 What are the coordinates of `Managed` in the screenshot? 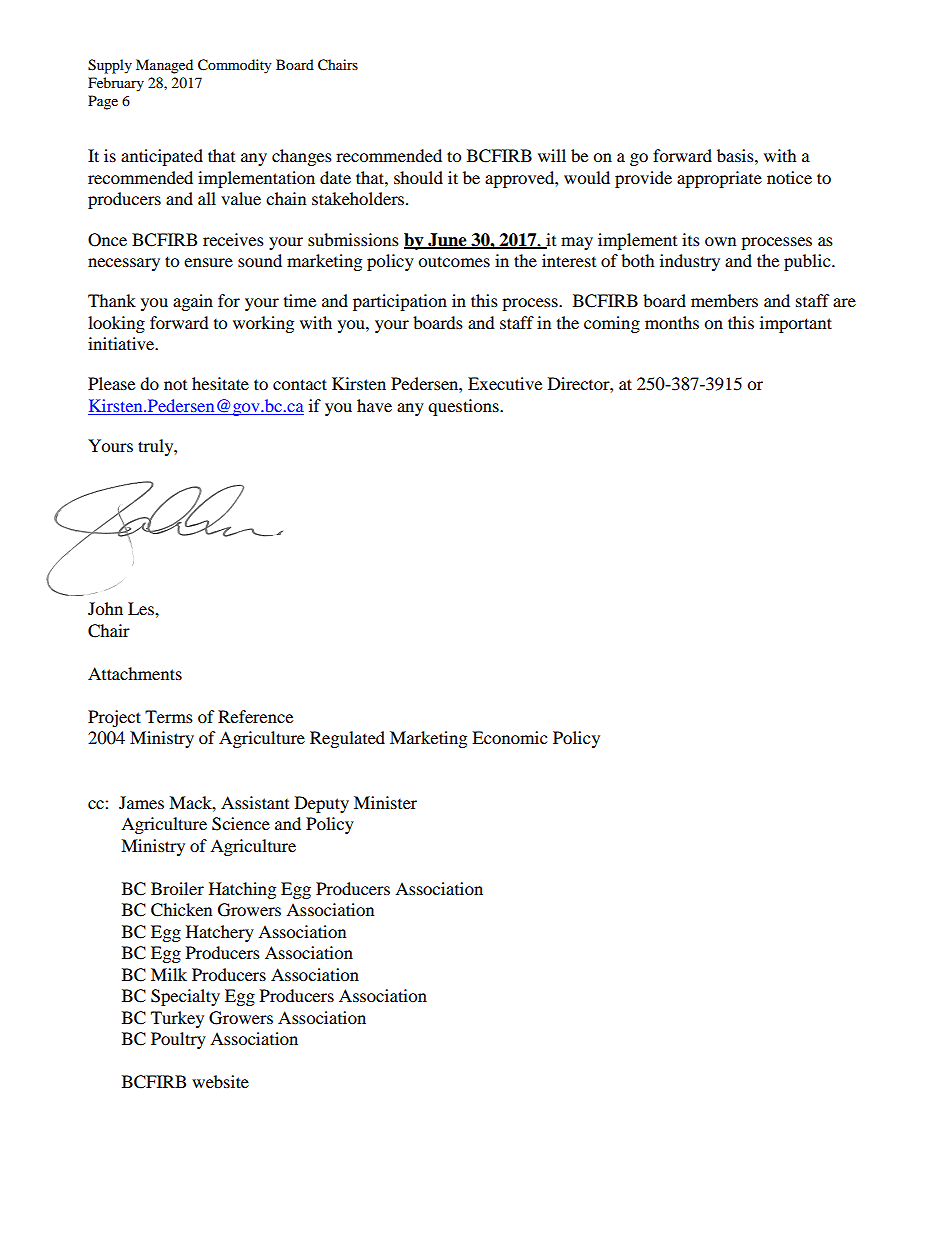 It's located at (164, 66).
